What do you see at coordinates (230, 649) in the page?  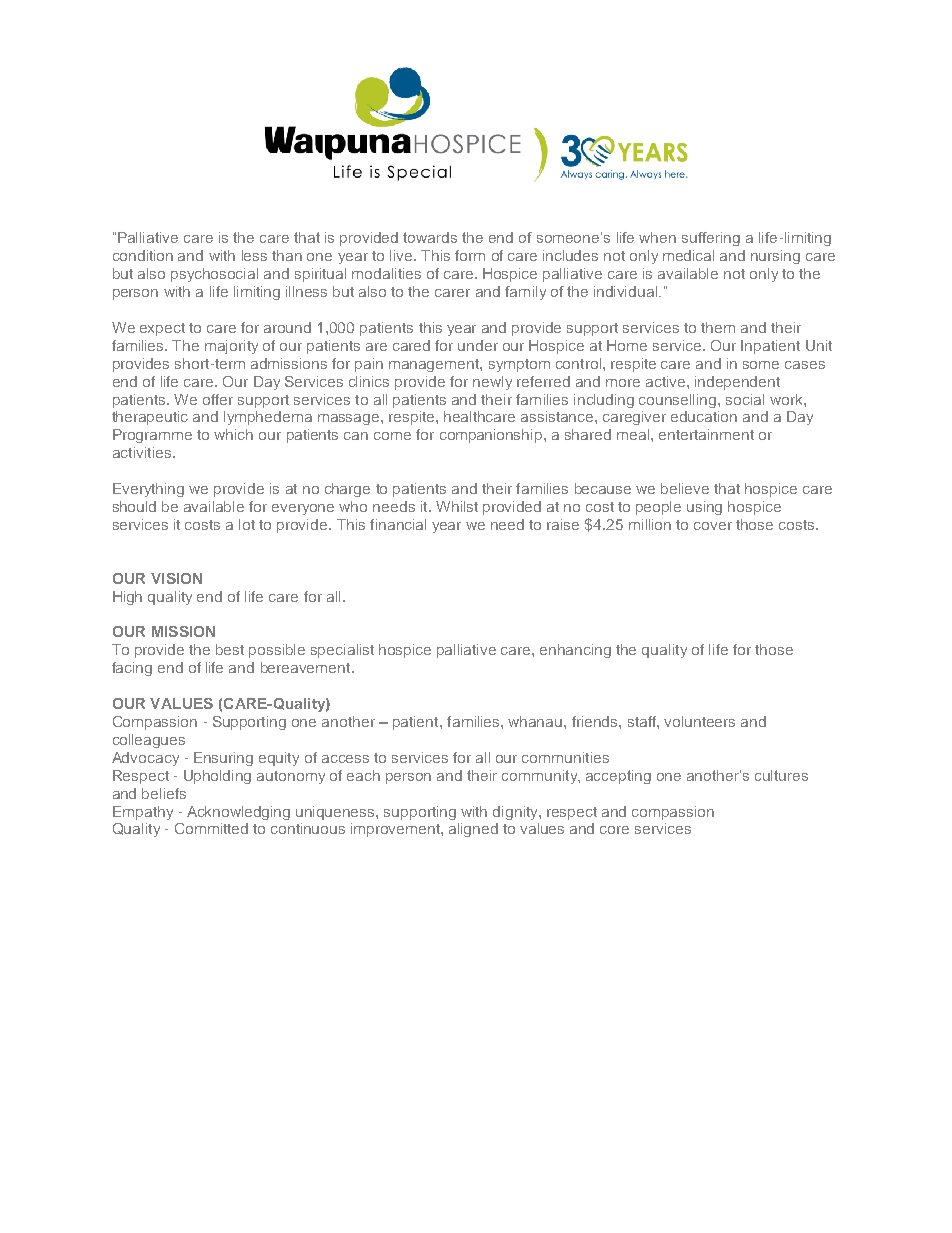 I see `best` at bounding box center [230, 649].
